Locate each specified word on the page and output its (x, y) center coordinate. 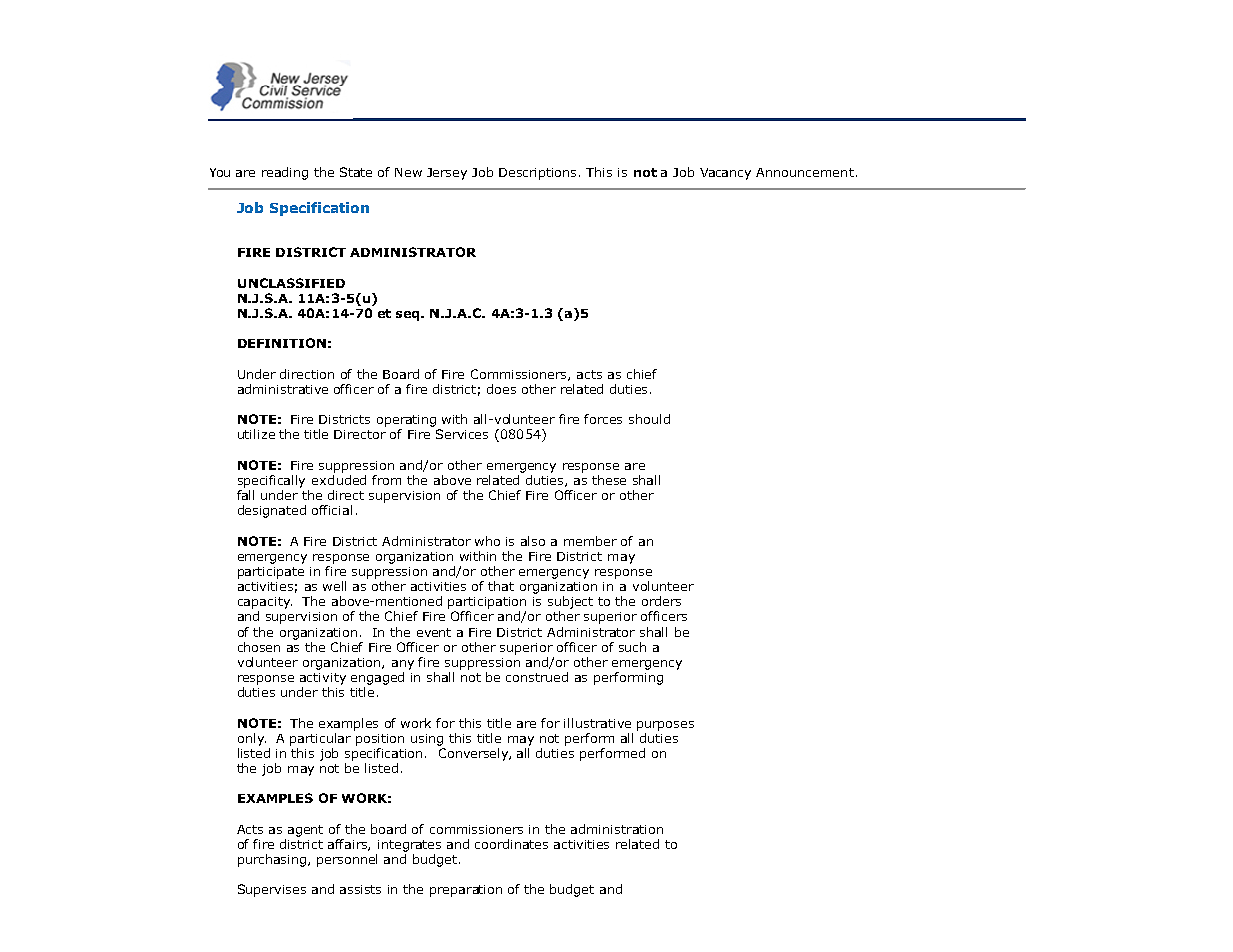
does (501, 389)
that (501, 586)
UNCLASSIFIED (291, 283)
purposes (665, 726)
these (609, 480)
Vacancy (725, 174)
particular (320, 739)
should (649, 419)
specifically (271, 481)
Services (462, 434)
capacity (265, 603)
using (427, 740)
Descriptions (539, 174)
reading (285, 173)
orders (661, 601)
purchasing (273, 860)
